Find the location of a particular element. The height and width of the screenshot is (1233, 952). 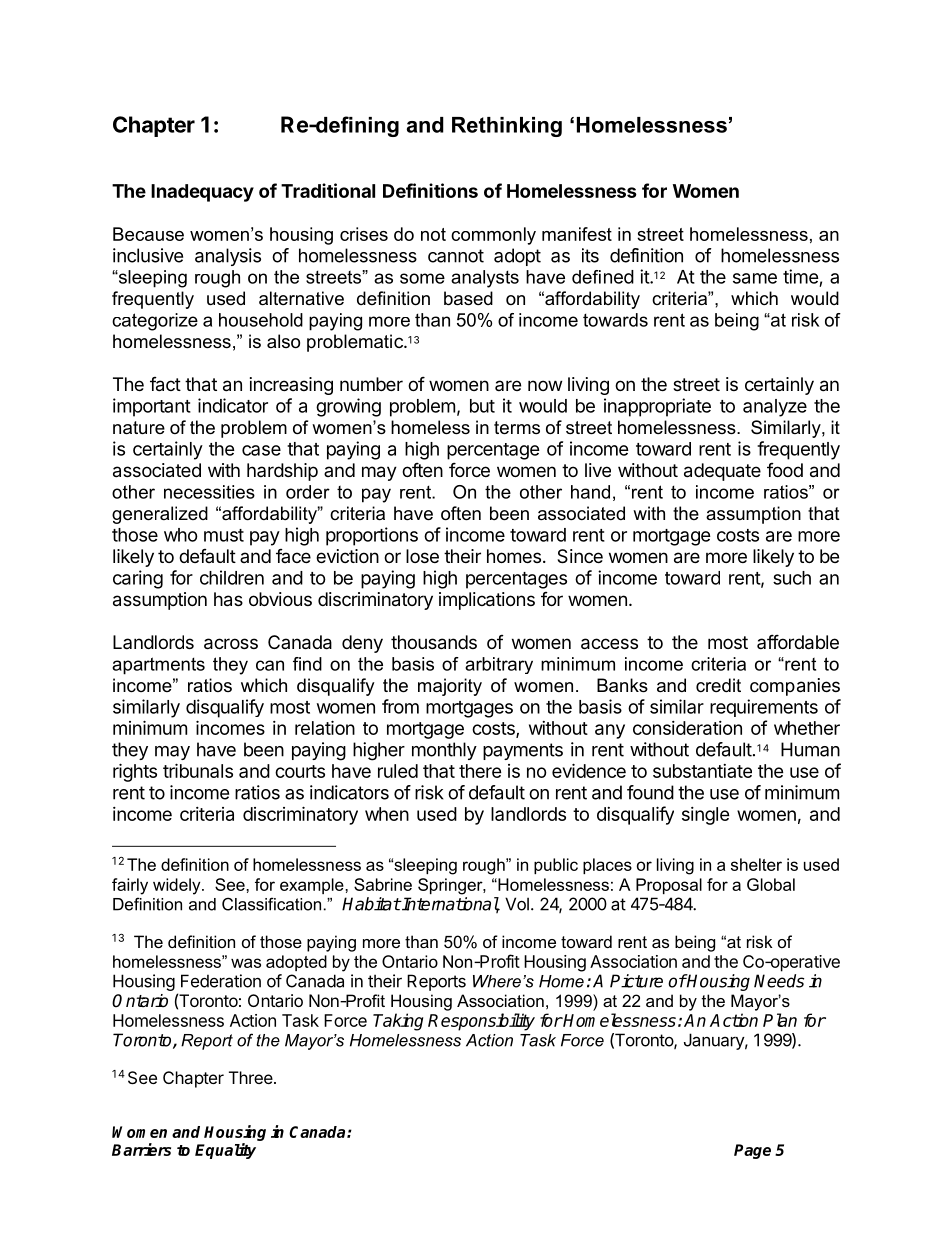

monthly is located at coordinates (444, 751).
